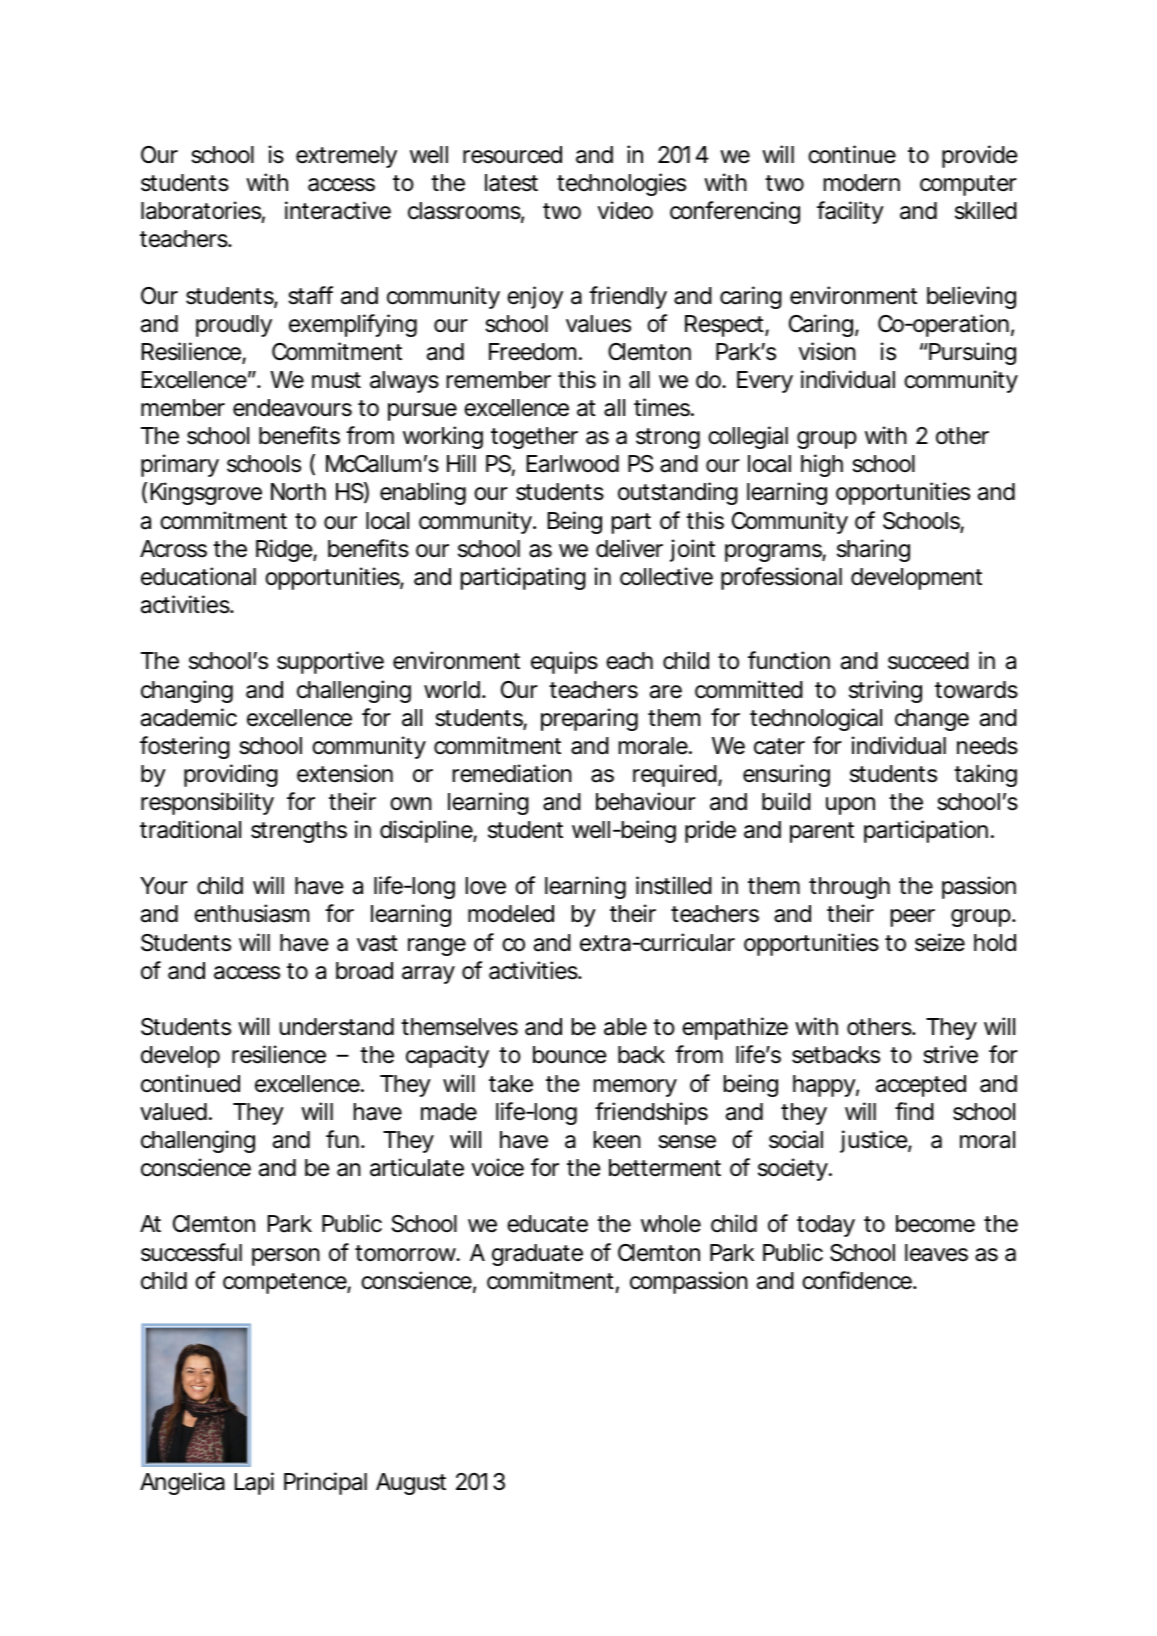 This page has height=1636, width=1157. Describe the element at coordinates (338, 210) in the page. I see `interactive` at that location.
